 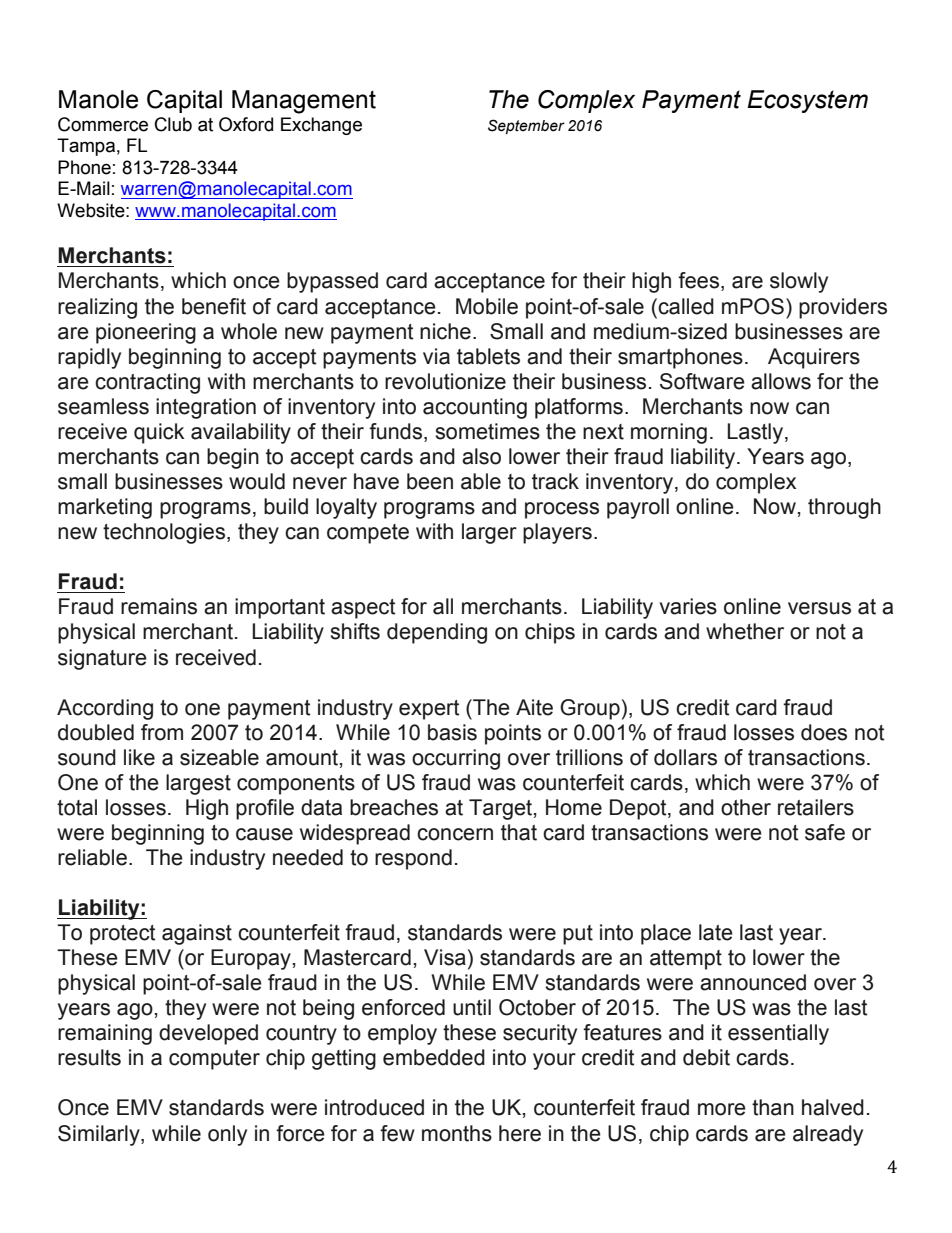 I want to click on September, so click(x=526, y=126).
